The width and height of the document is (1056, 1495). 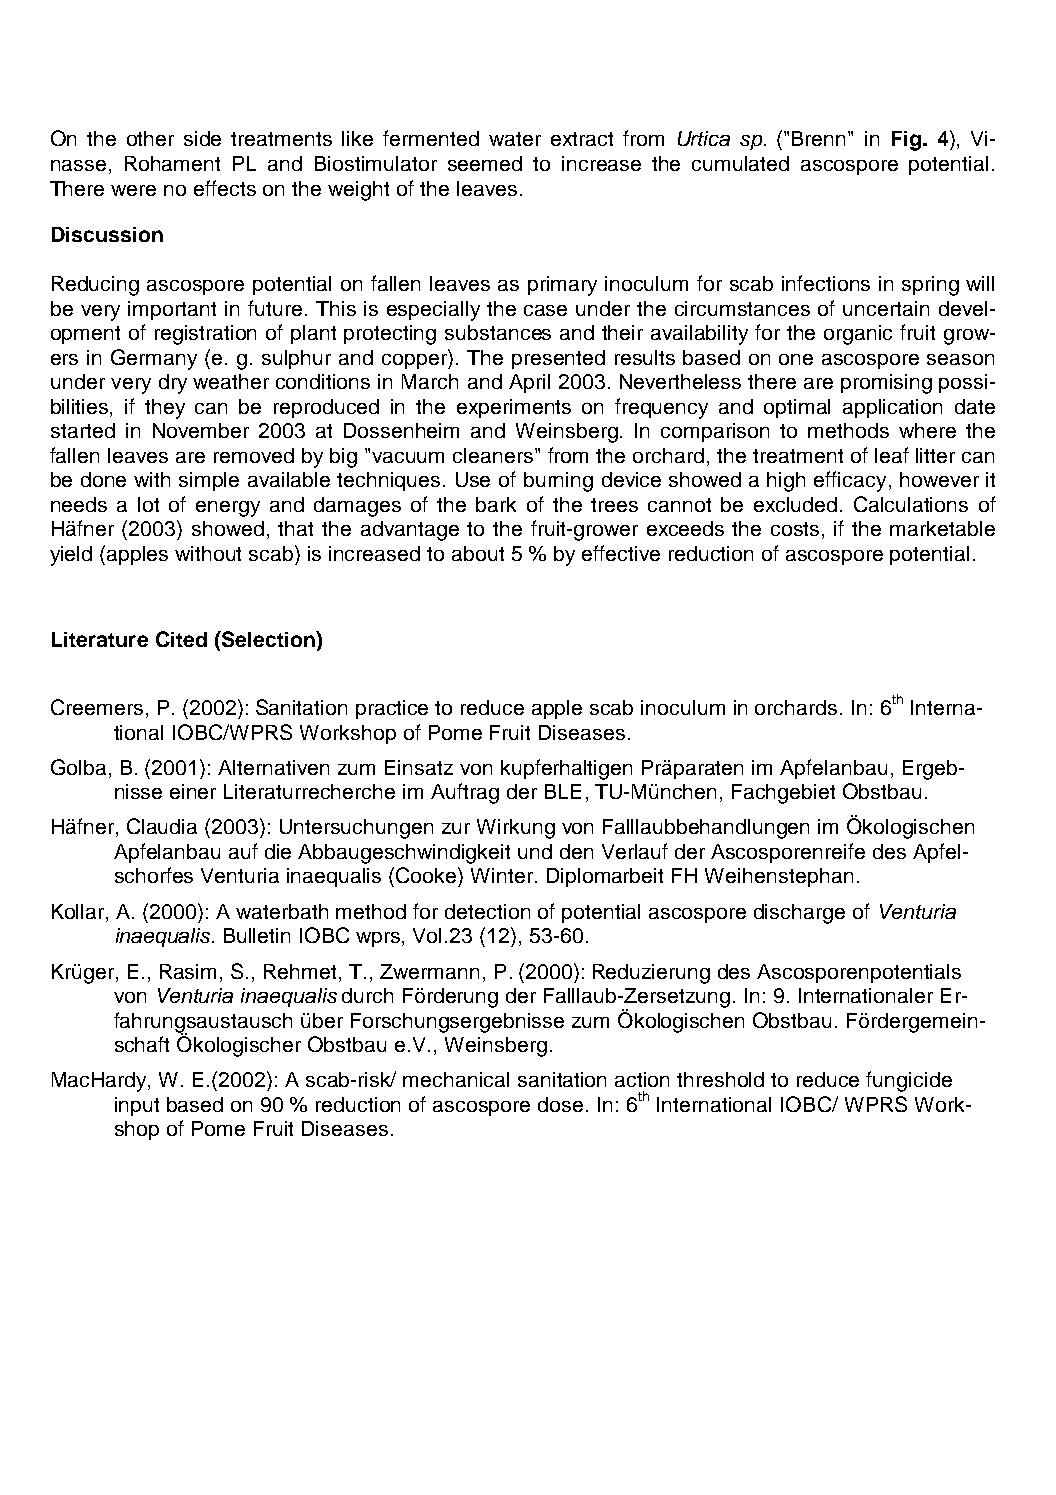 What do you see at coordinates (202, 138) in the document?
I see `side` at bounding box center [202, 138].
